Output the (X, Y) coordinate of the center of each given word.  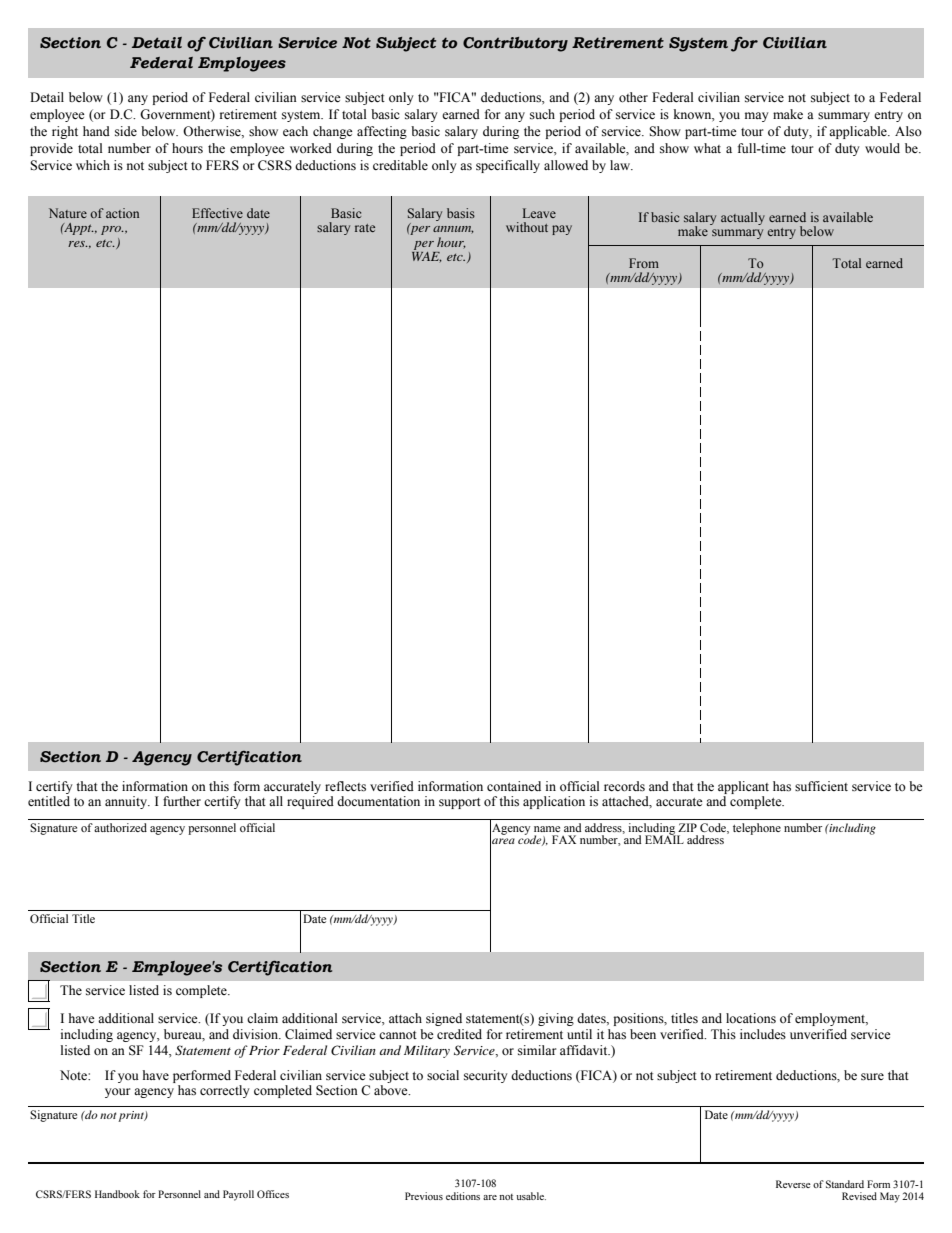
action (122, 213)
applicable (859, 132)
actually (743, 218)
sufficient (821, 786)
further (182, 801)
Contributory (515, 44)
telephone (757, 829)
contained (514, 786)
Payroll (238, 1195)
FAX (564, 839)
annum (453, 229)
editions (463, 1196)
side (126, 131)
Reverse (793, 1184)
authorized (120, 827)
